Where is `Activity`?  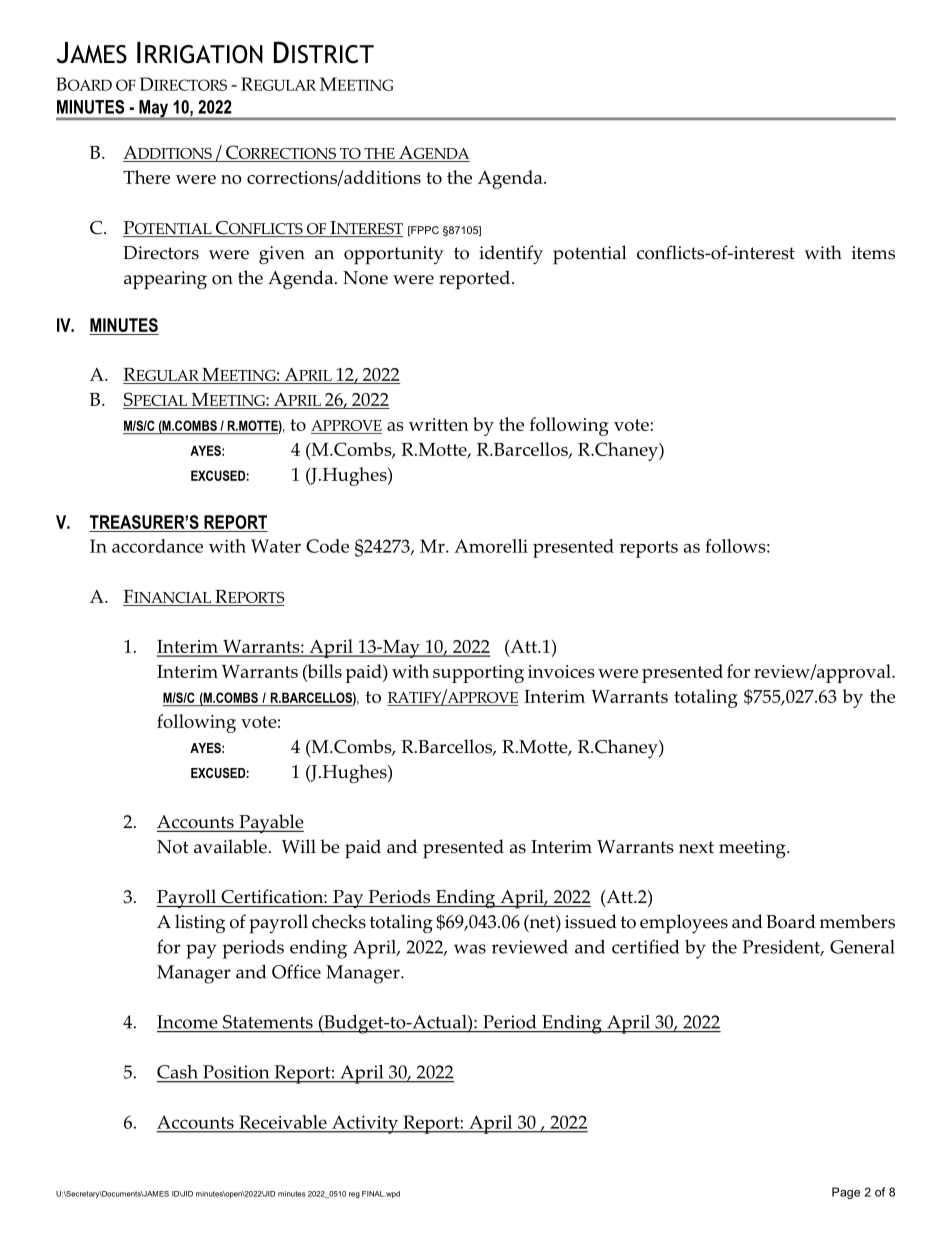 Activity is located at coordinates (365, 1124).
